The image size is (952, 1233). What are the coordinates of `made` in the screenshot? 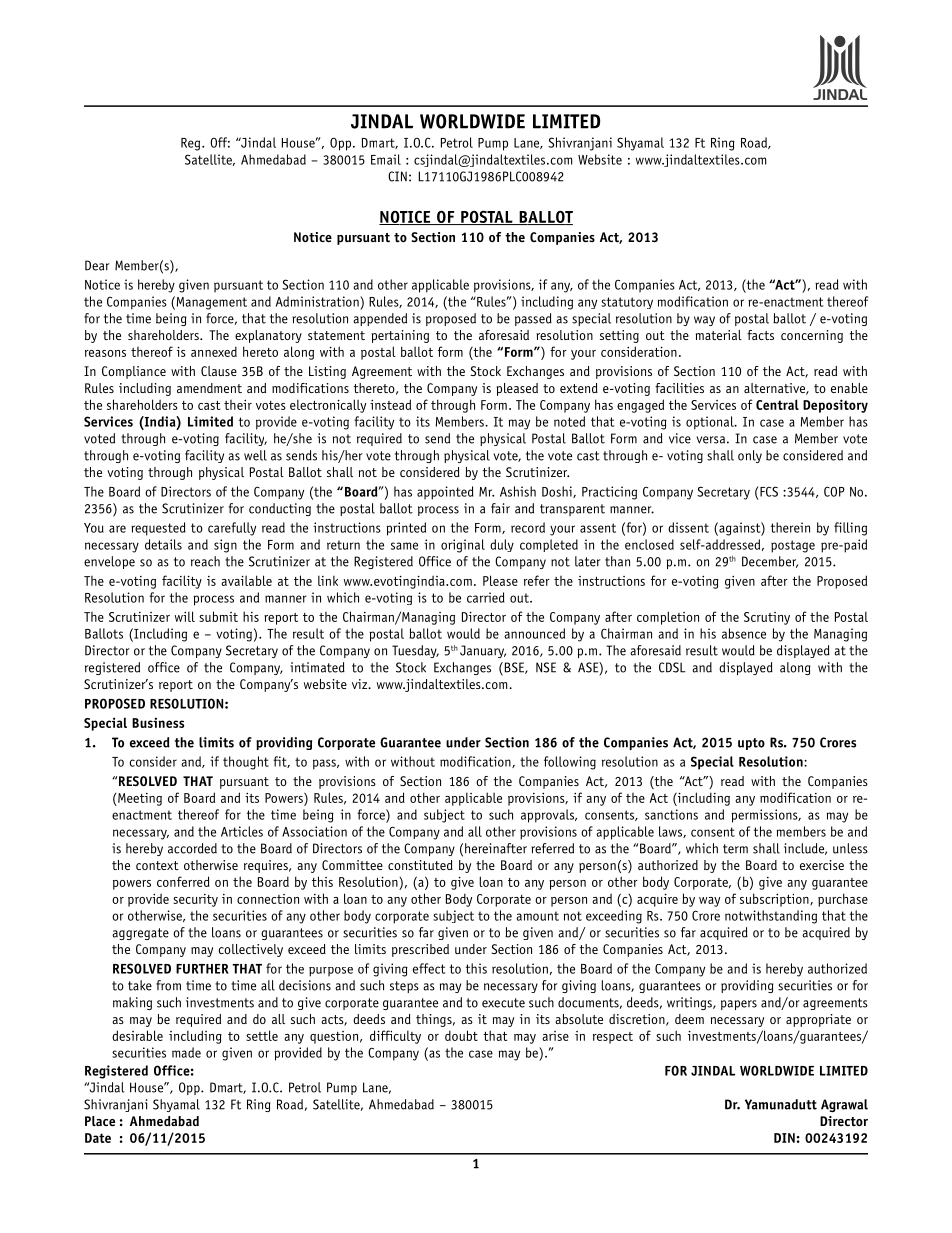 It's located at (186, 1052).
